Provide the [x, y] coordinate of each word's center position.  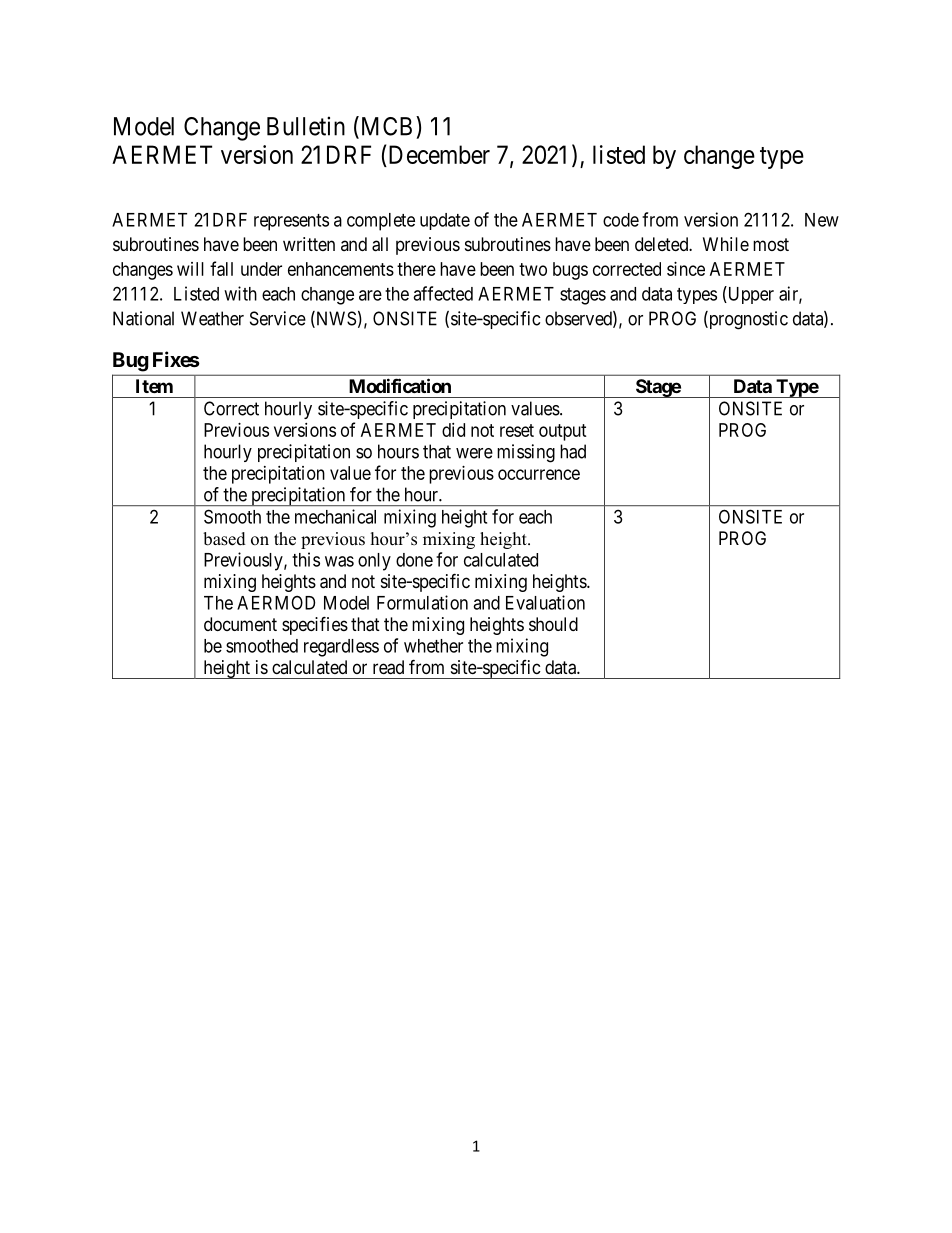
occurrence [539, 474]
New [822, 220]
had [573, 451]
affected [443, 293]
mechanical [335, 516]
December [438, 156]
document [240, 624]
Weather [212, 318]
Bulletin [306, 126]
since [686, 269]
